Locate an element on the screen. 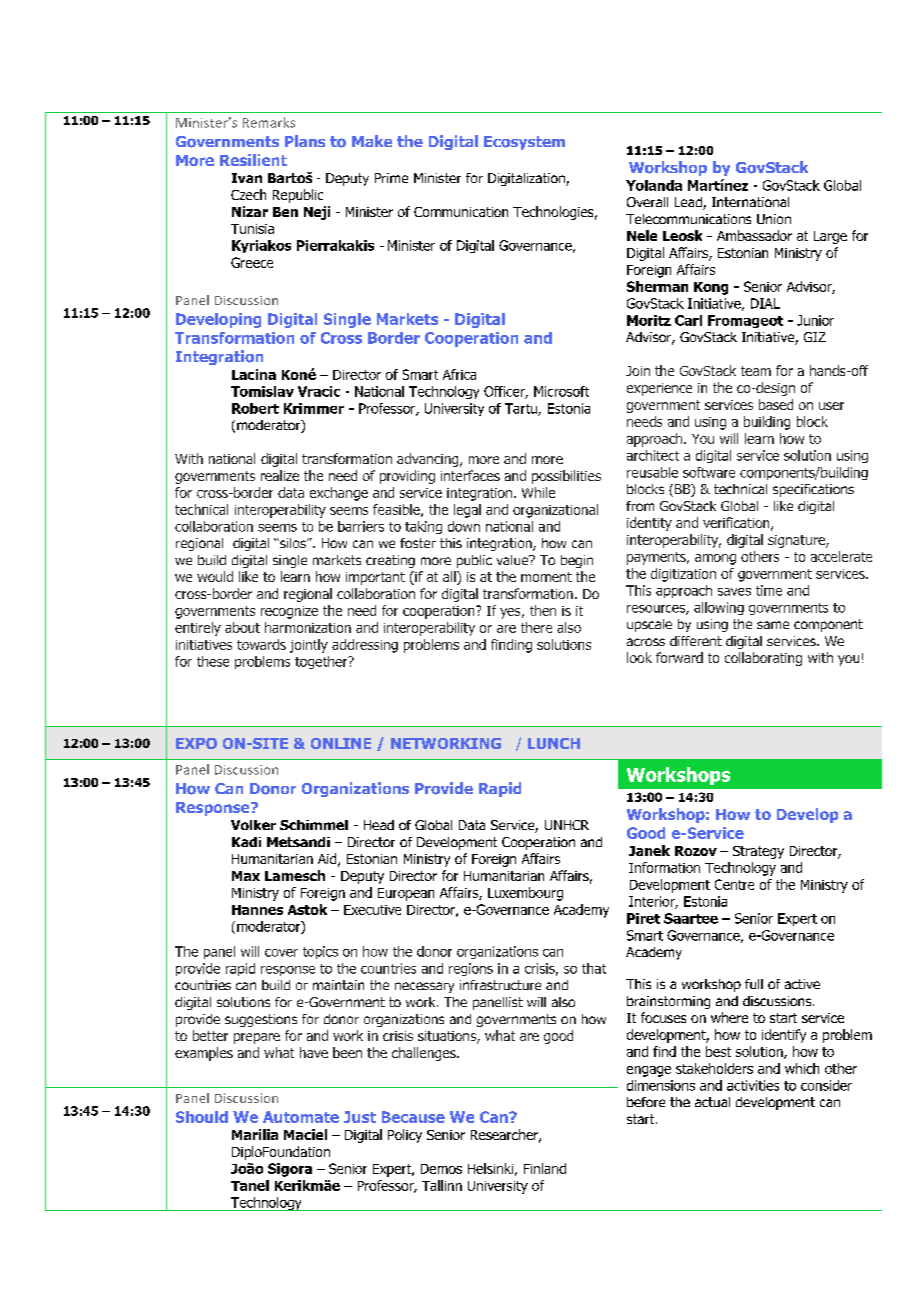 Image resolution: width=924 pixels, height=1308 pixels. Finland is located at coordinates (545, 1168).
